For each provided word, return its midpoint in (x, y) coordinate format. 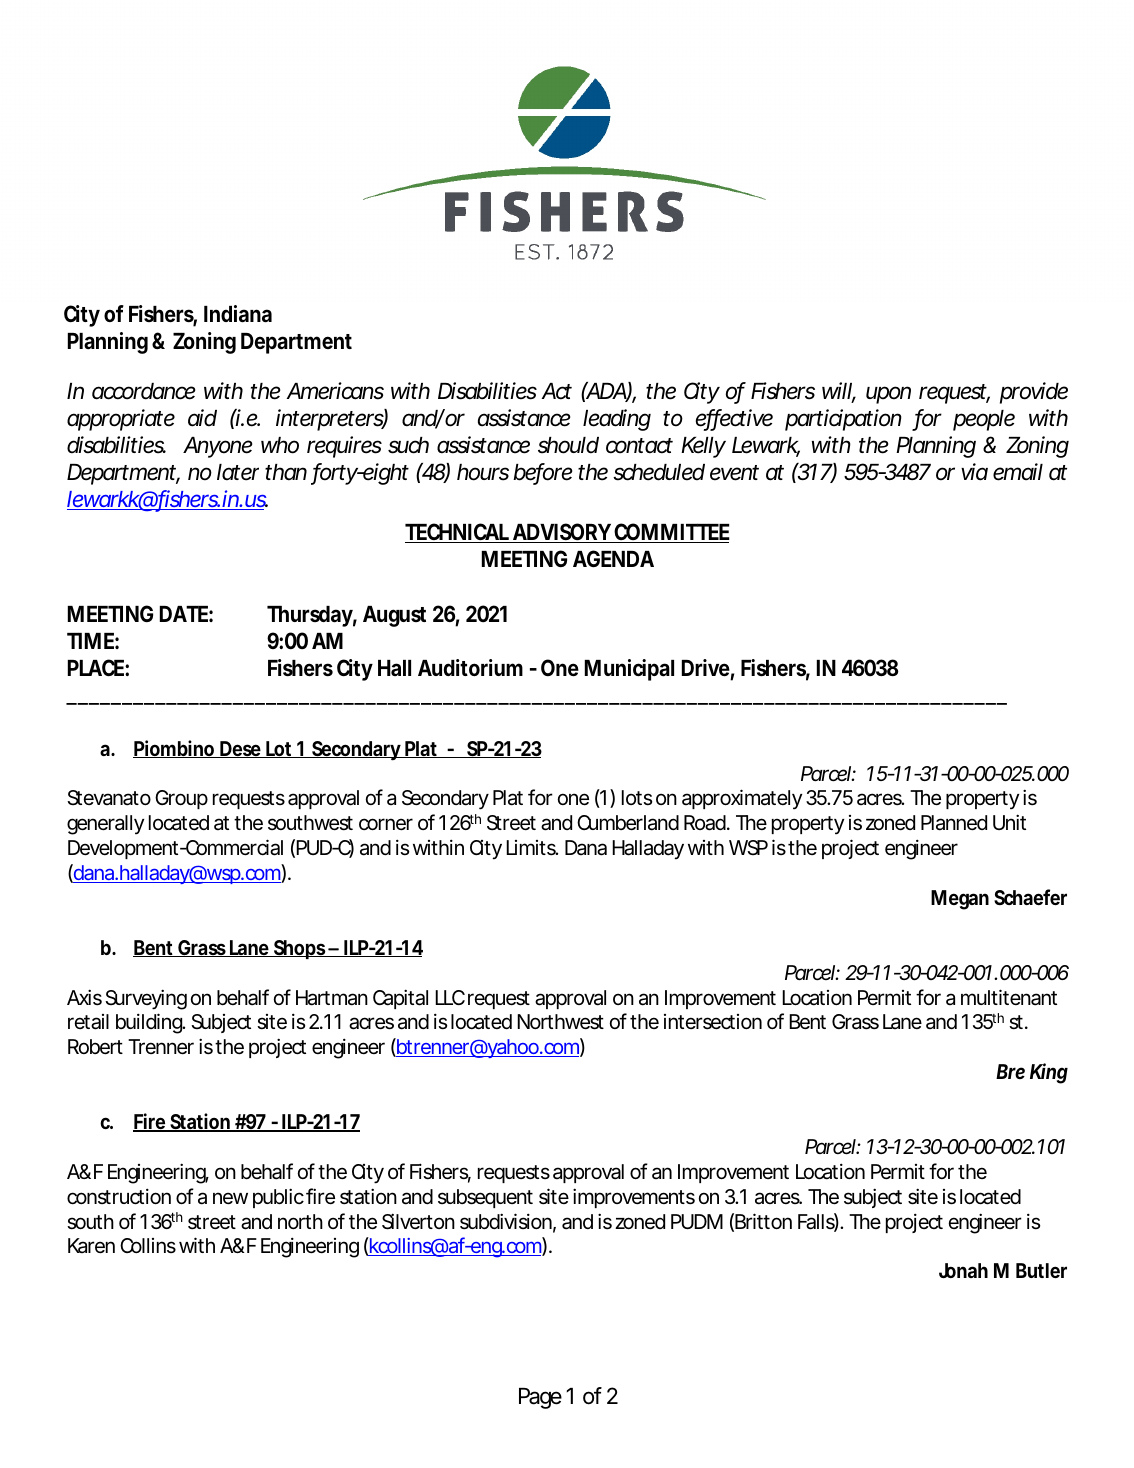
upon (888, 395)
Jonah (963, 1270)
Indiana (238, 314)
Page (540, 1398)
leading (617, 420)
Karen (91, 1246)
